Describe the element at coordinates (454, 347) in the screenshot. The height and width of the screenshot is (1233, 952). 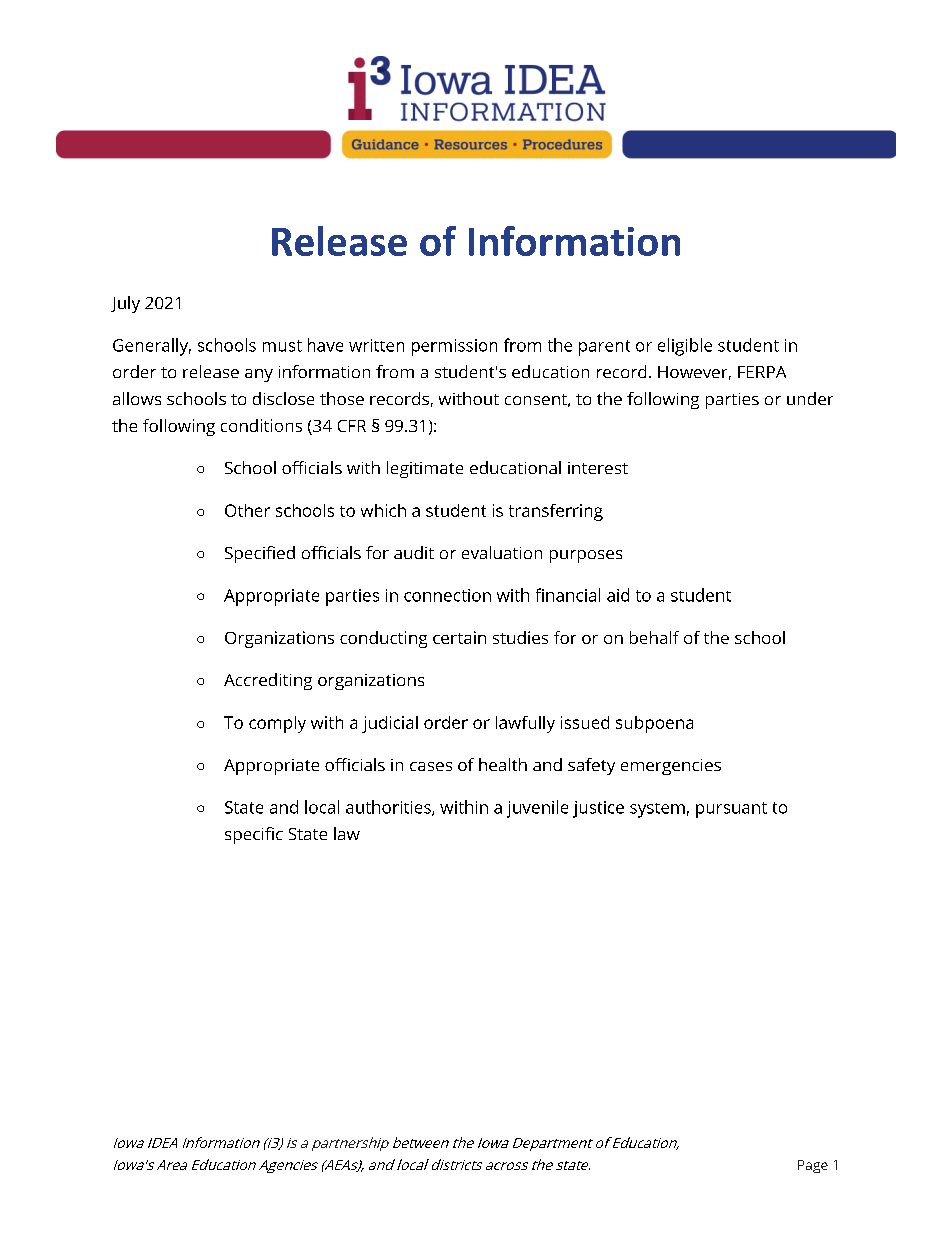
I see `permission` at that location.
